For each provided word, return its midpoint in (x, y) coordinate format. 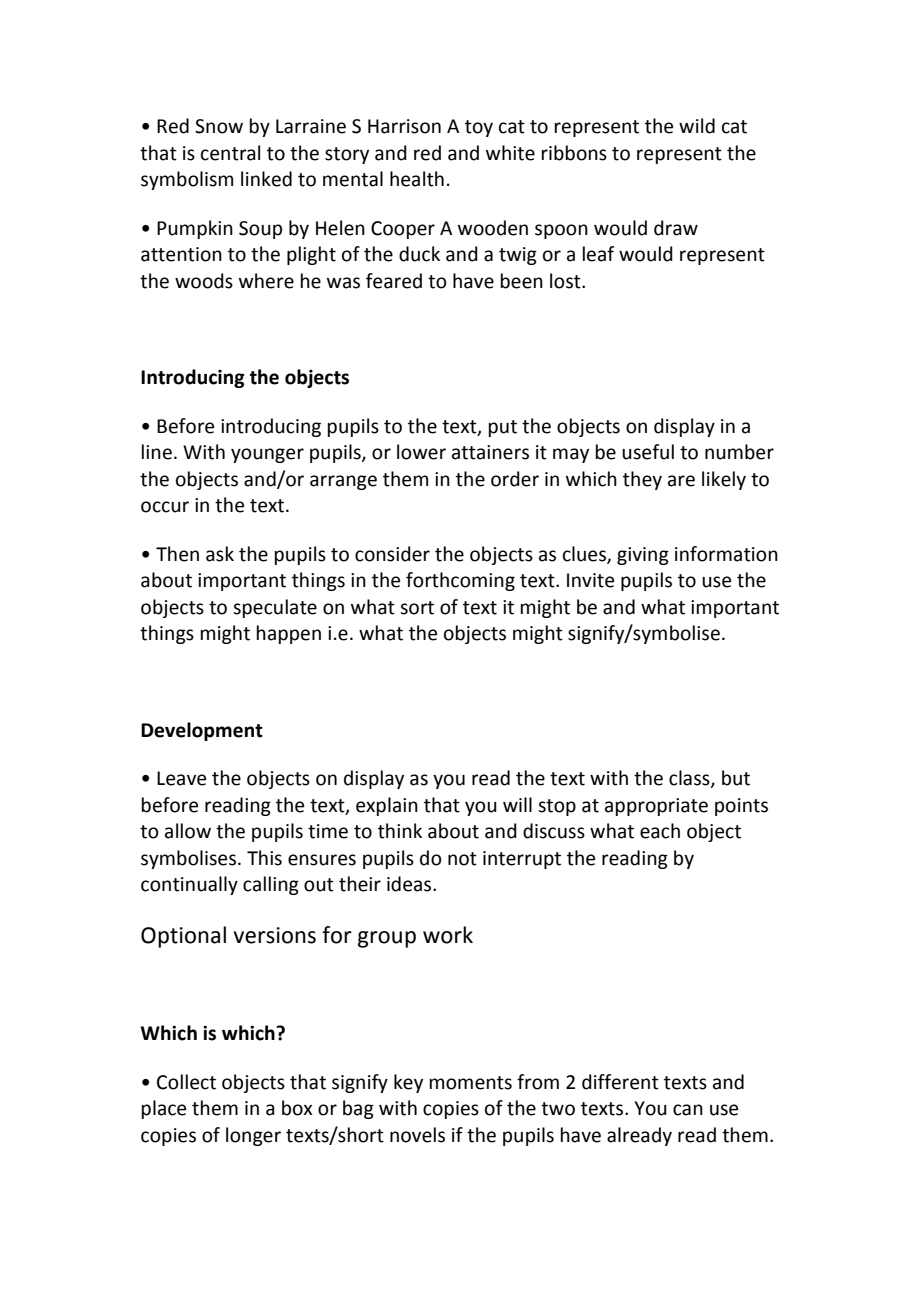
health (417, 179)
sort (417, 608)
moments (471, 1083)
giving (643, 556)
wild (697, 126)
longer (253, 1136)
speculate (275, 608)
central (230, 153)
